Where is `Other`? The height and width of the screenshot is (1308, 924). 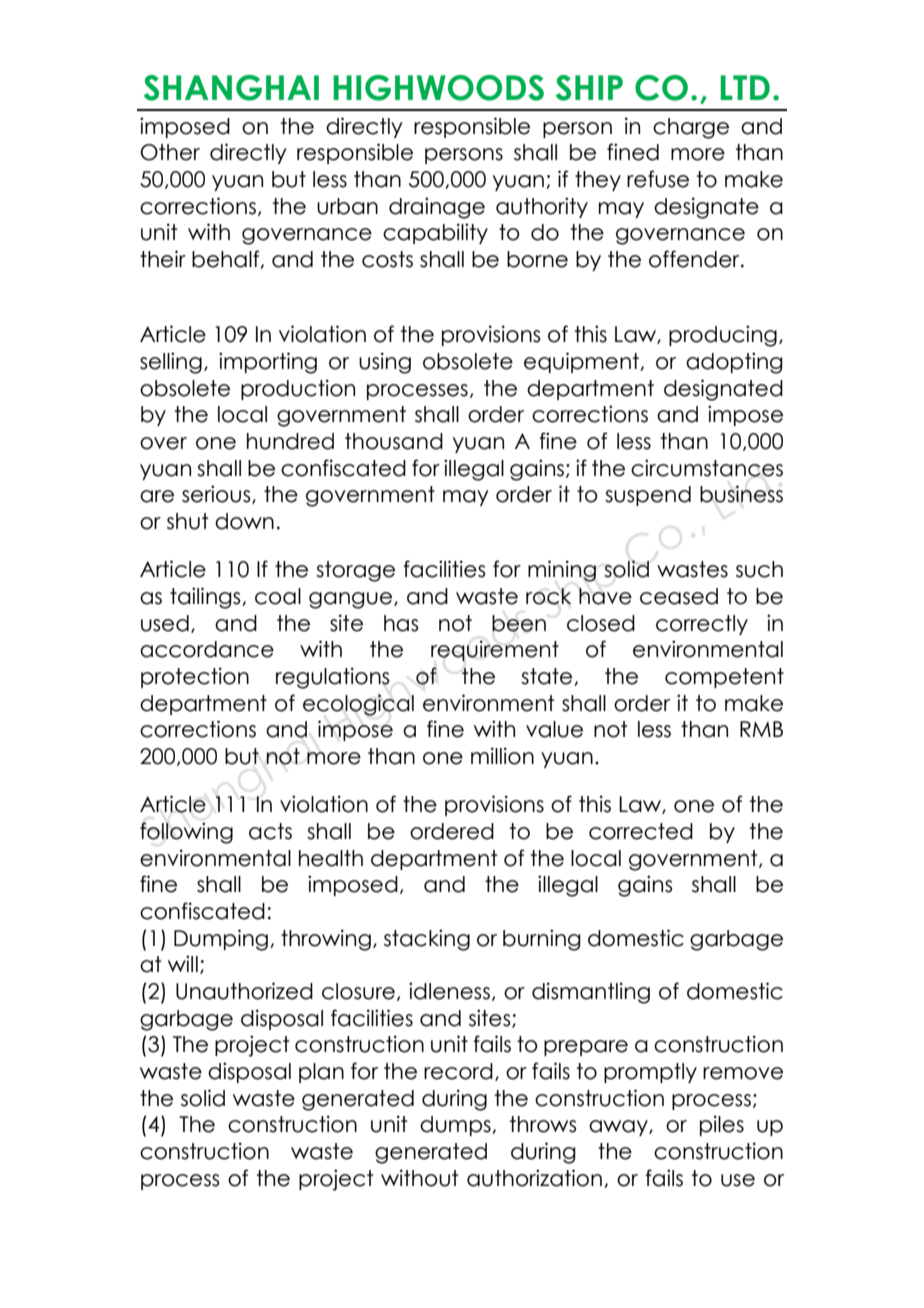
Other is located at coordinates (170, 152).
